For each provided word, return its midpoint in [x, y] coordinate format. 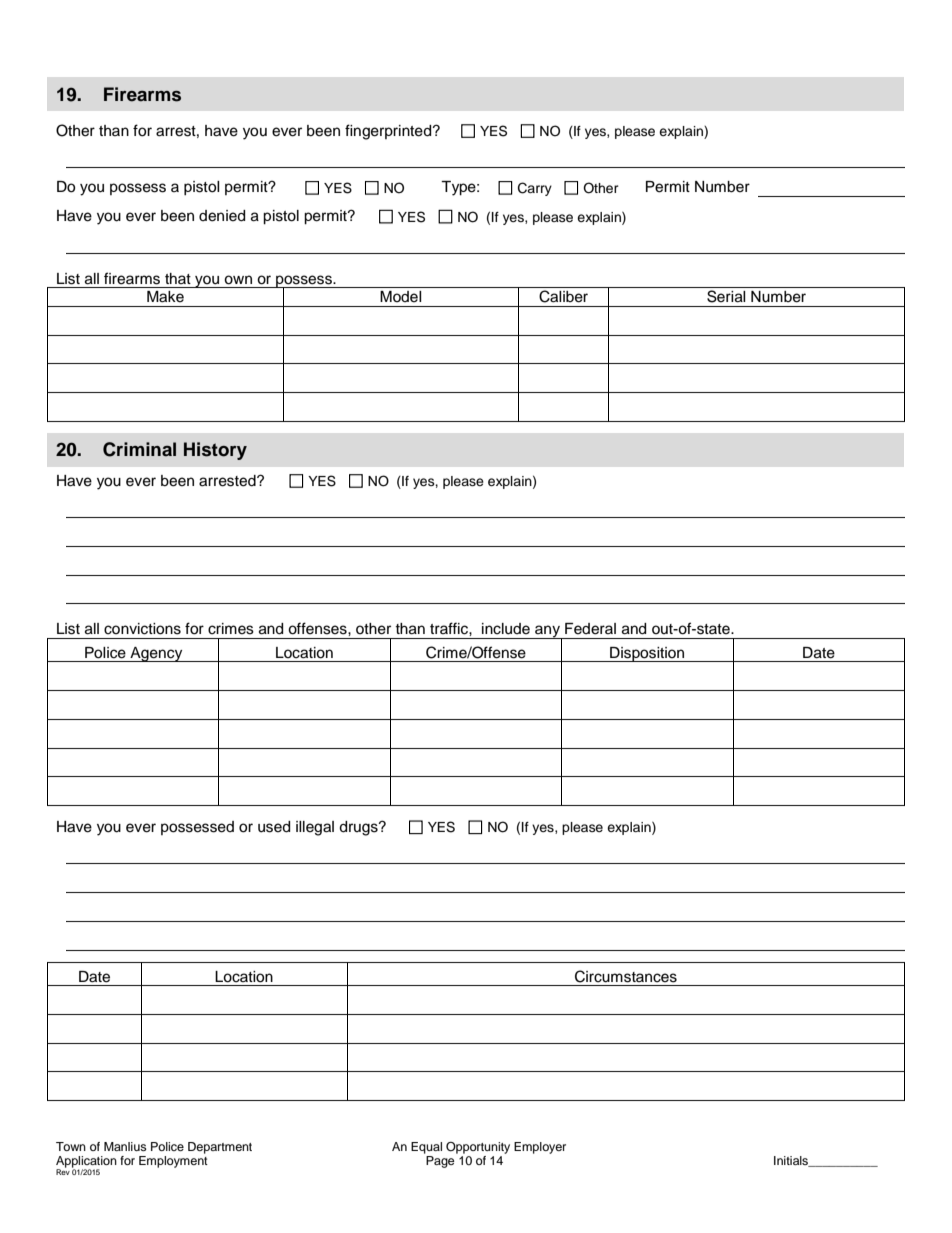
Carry [535, 189]
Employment [173, 1162]
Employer [540, 1148]
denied [222, 216]
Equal [426, 1148]
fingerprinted [389, 132]
